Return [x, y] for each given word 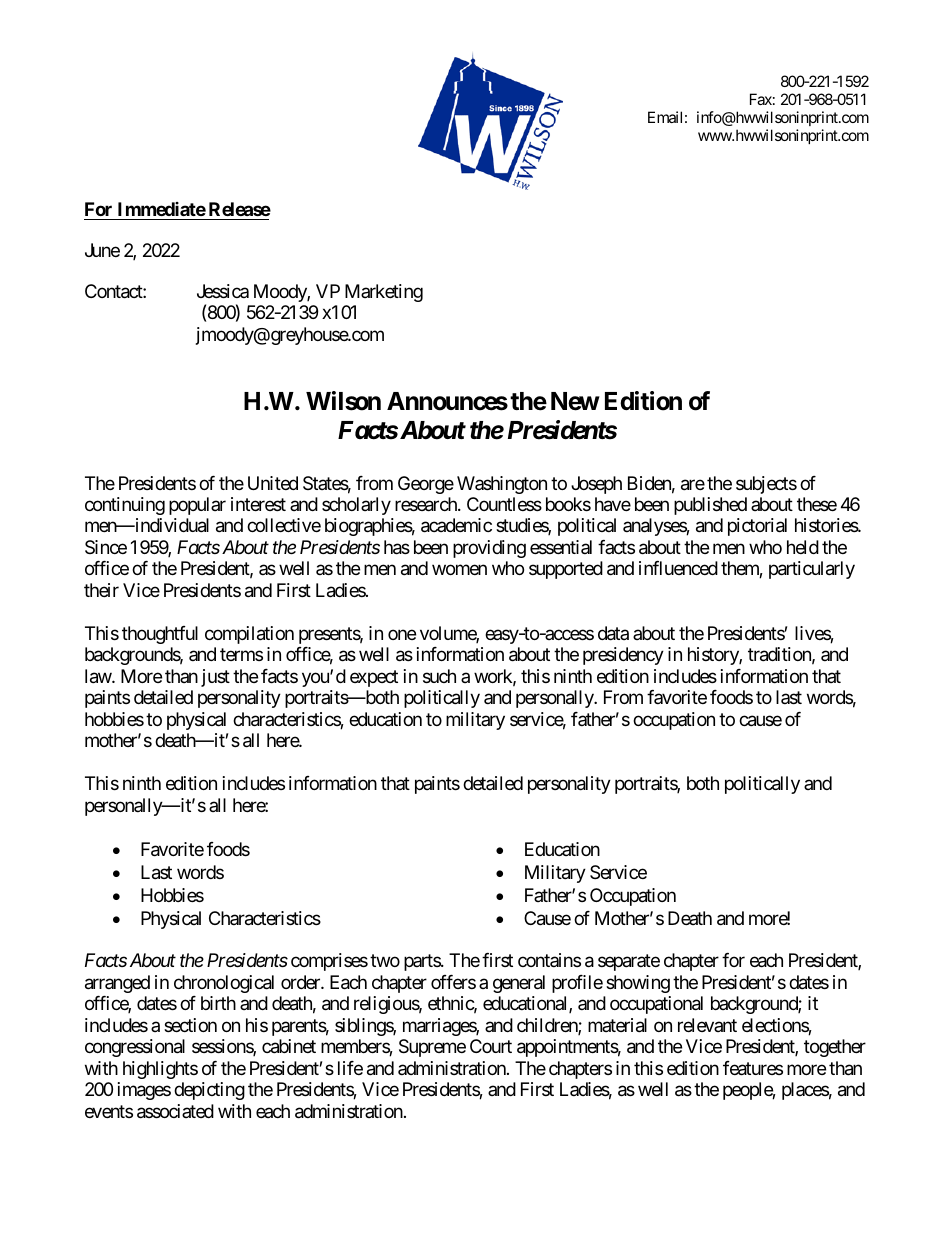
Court [491, 1046]
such [439, 676]
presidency [623, 656]
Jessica [223, 291]
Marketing [384, 293]
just [215, 678]
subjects [766, 485]
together [835, 1048]
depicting [209, 1091]
